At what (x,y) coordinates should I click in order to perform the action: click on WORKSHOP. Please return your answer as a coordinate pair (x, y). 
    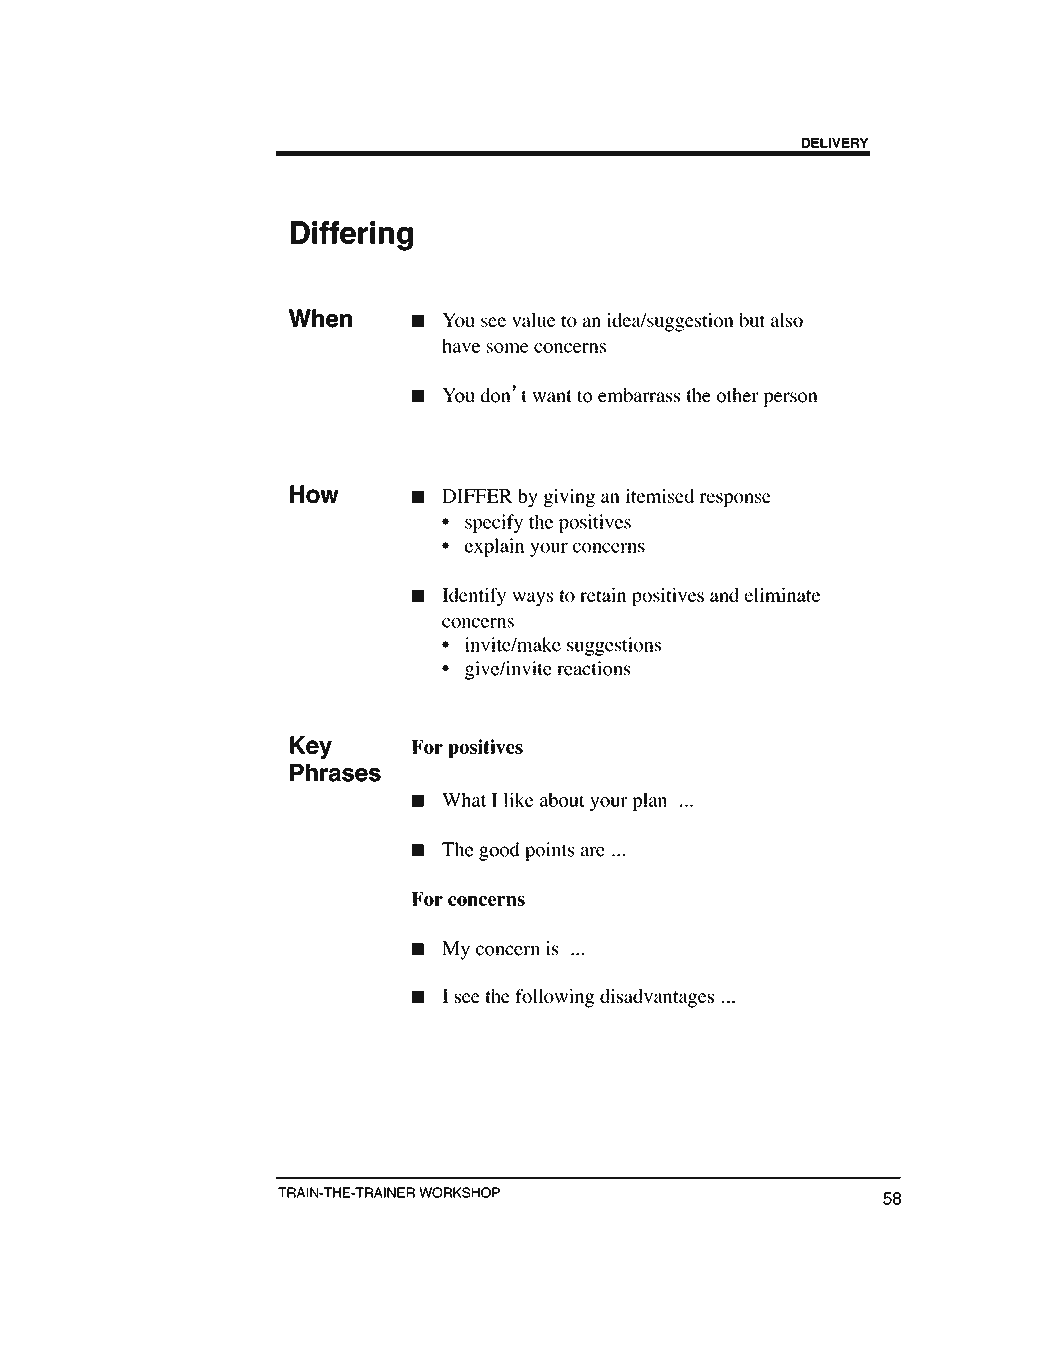
    Looking at the image, I should click on (459, 1192).
